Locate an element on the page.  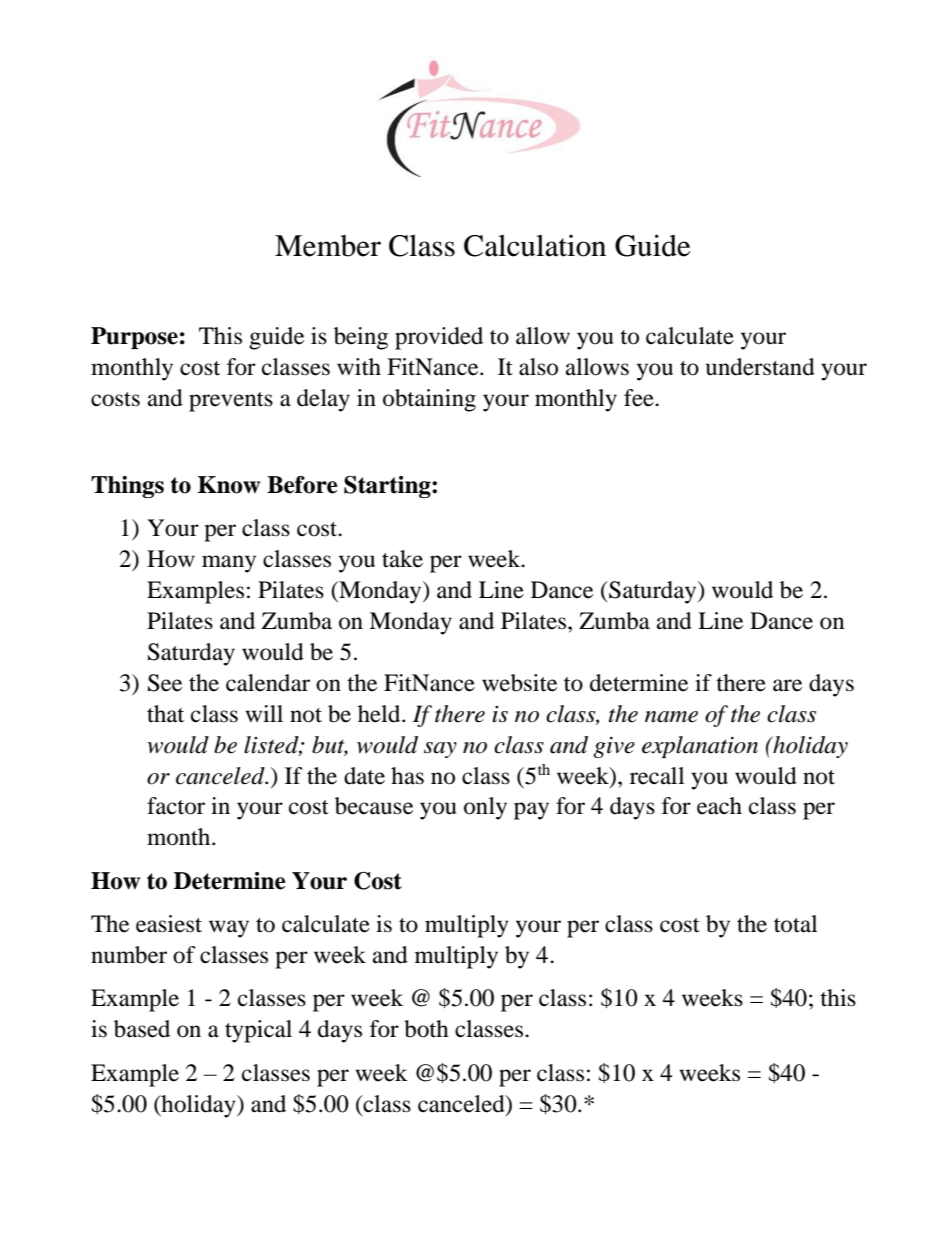
Know is located at coordinates (229, 485).
